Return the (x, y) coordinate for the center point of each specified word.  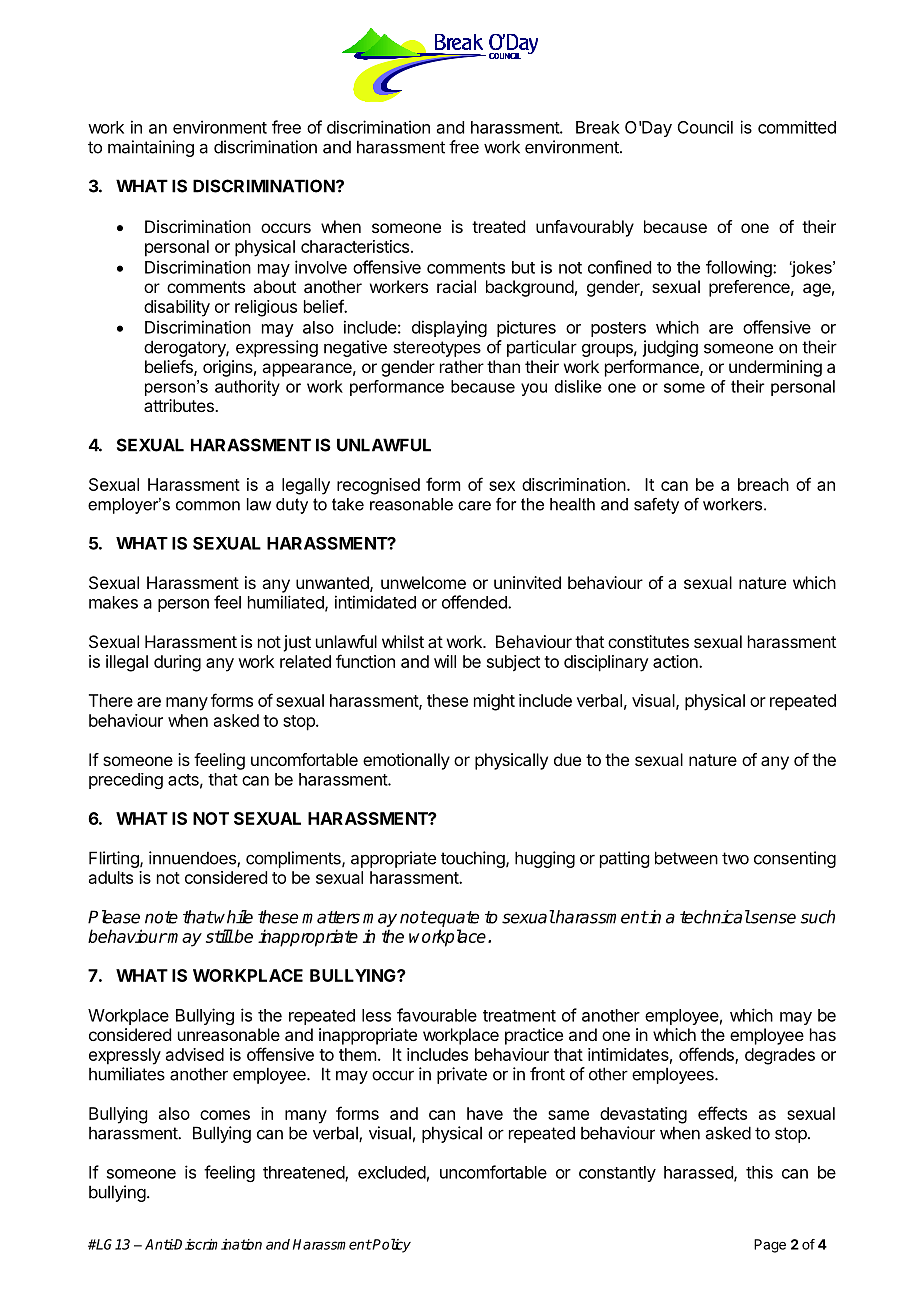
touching (474, 859)
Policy (391, 1245)
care (474, 506)
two (735, 858)
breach (763, 484)
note (161, 917)
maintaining (151, 148)
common (208, 506)
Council (705, 127)
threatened (304, 1173)
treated (498, 226)
